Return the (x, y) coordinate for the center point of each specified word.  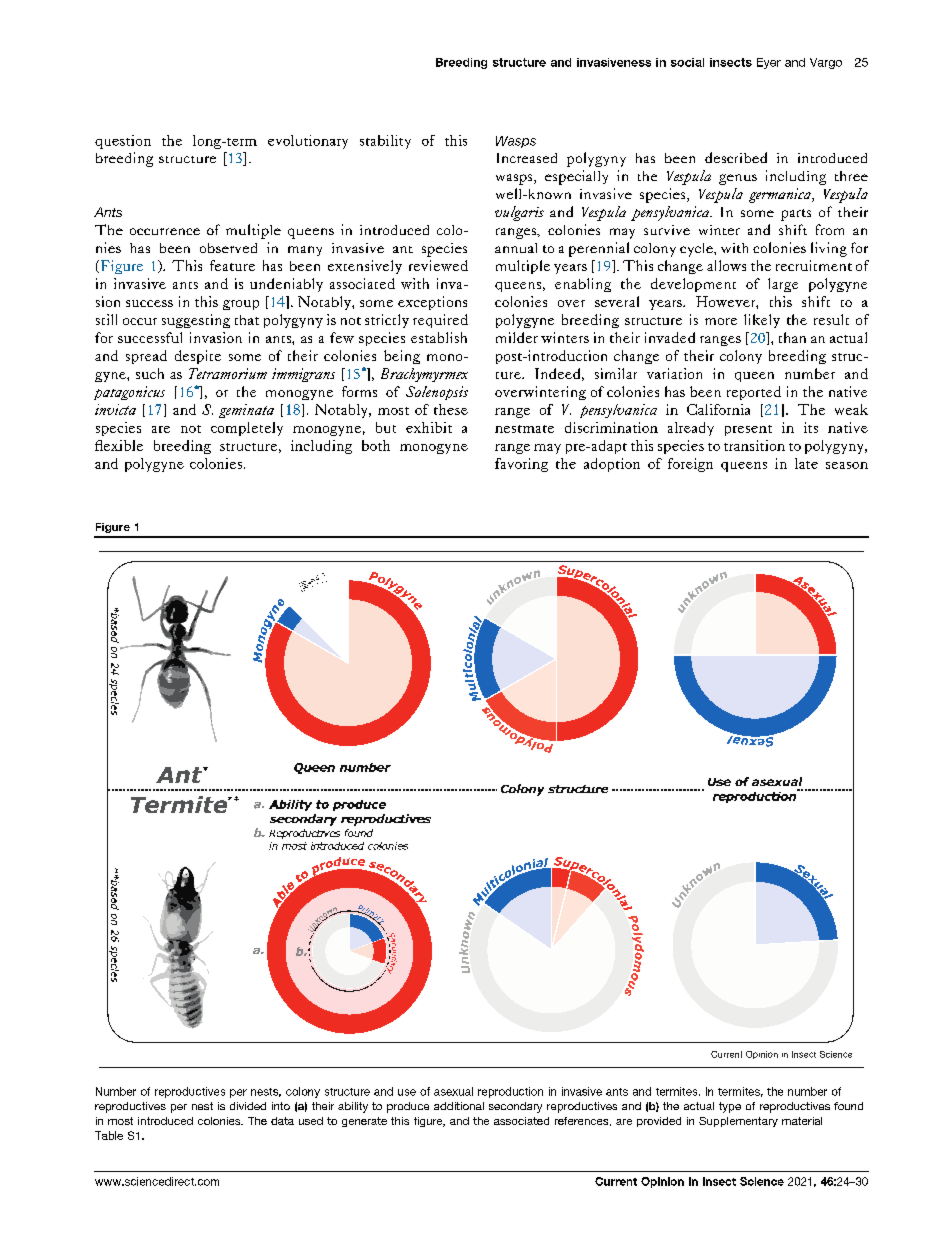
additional (459, 1106)
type (730, 1107)
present (748, 430)
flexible (119, 445)
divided (248, 1106)
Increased (527, 158)
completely (247, 429)
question (123, 142)
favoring (521, 465)
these (451, 409)
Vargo (826, 63)
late (806, 463)
